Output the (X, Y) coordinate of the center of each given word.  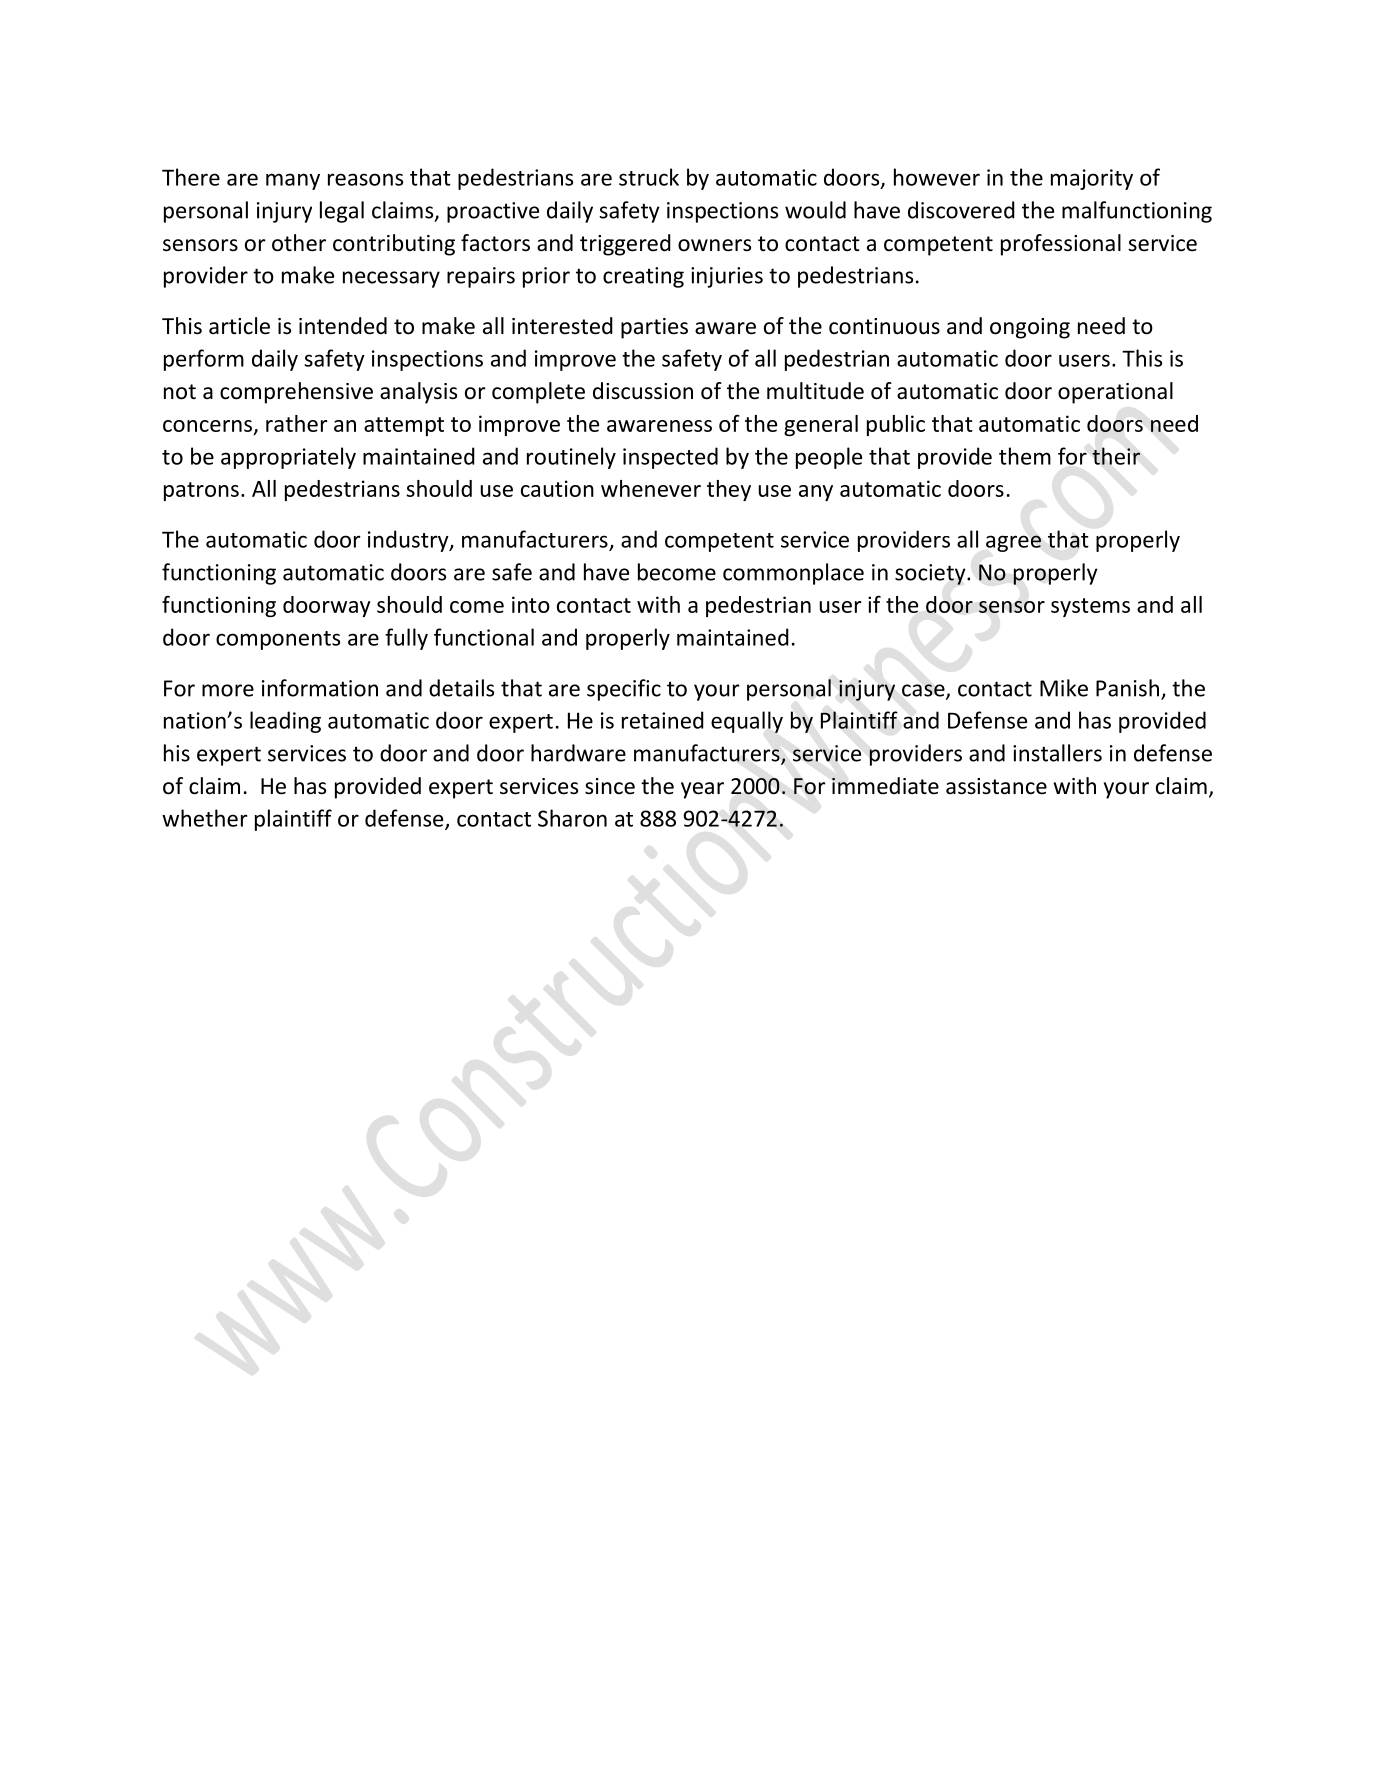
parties (654, 328)
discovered (961, 210)
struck (649, 177)
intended (343, 326)
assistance (996, 786)
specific (624, 690)
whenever (651, 488)
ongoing (1030, 328)
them (1025, 456)
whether (205, 818)
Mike (1064, 688)
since (610, 786)
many (293, 181)
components (278, 640)
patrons (201, 491)
